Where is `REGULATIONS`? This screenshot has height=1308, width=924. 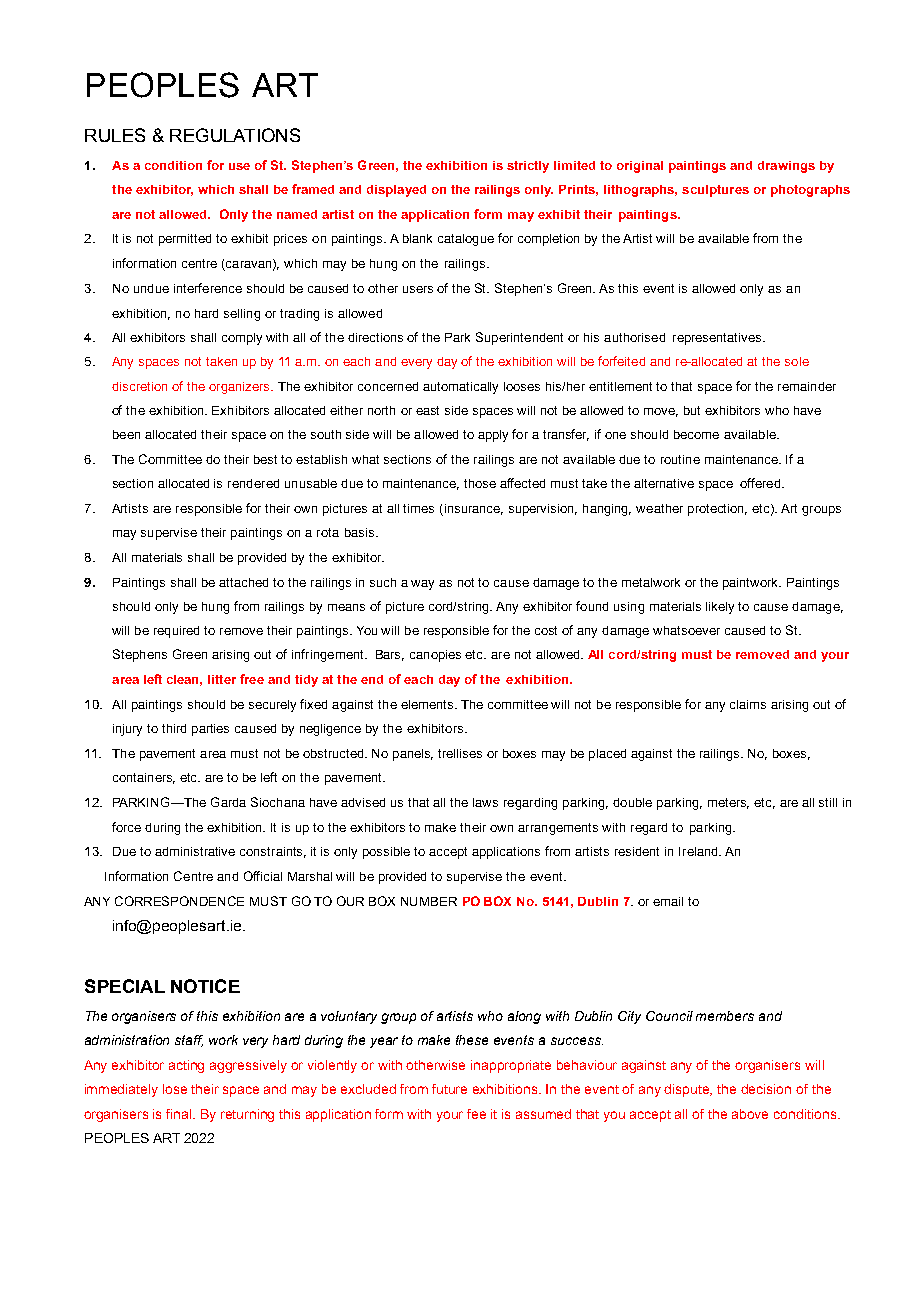 REGULATIONS is located at coordinates (235, 135).
